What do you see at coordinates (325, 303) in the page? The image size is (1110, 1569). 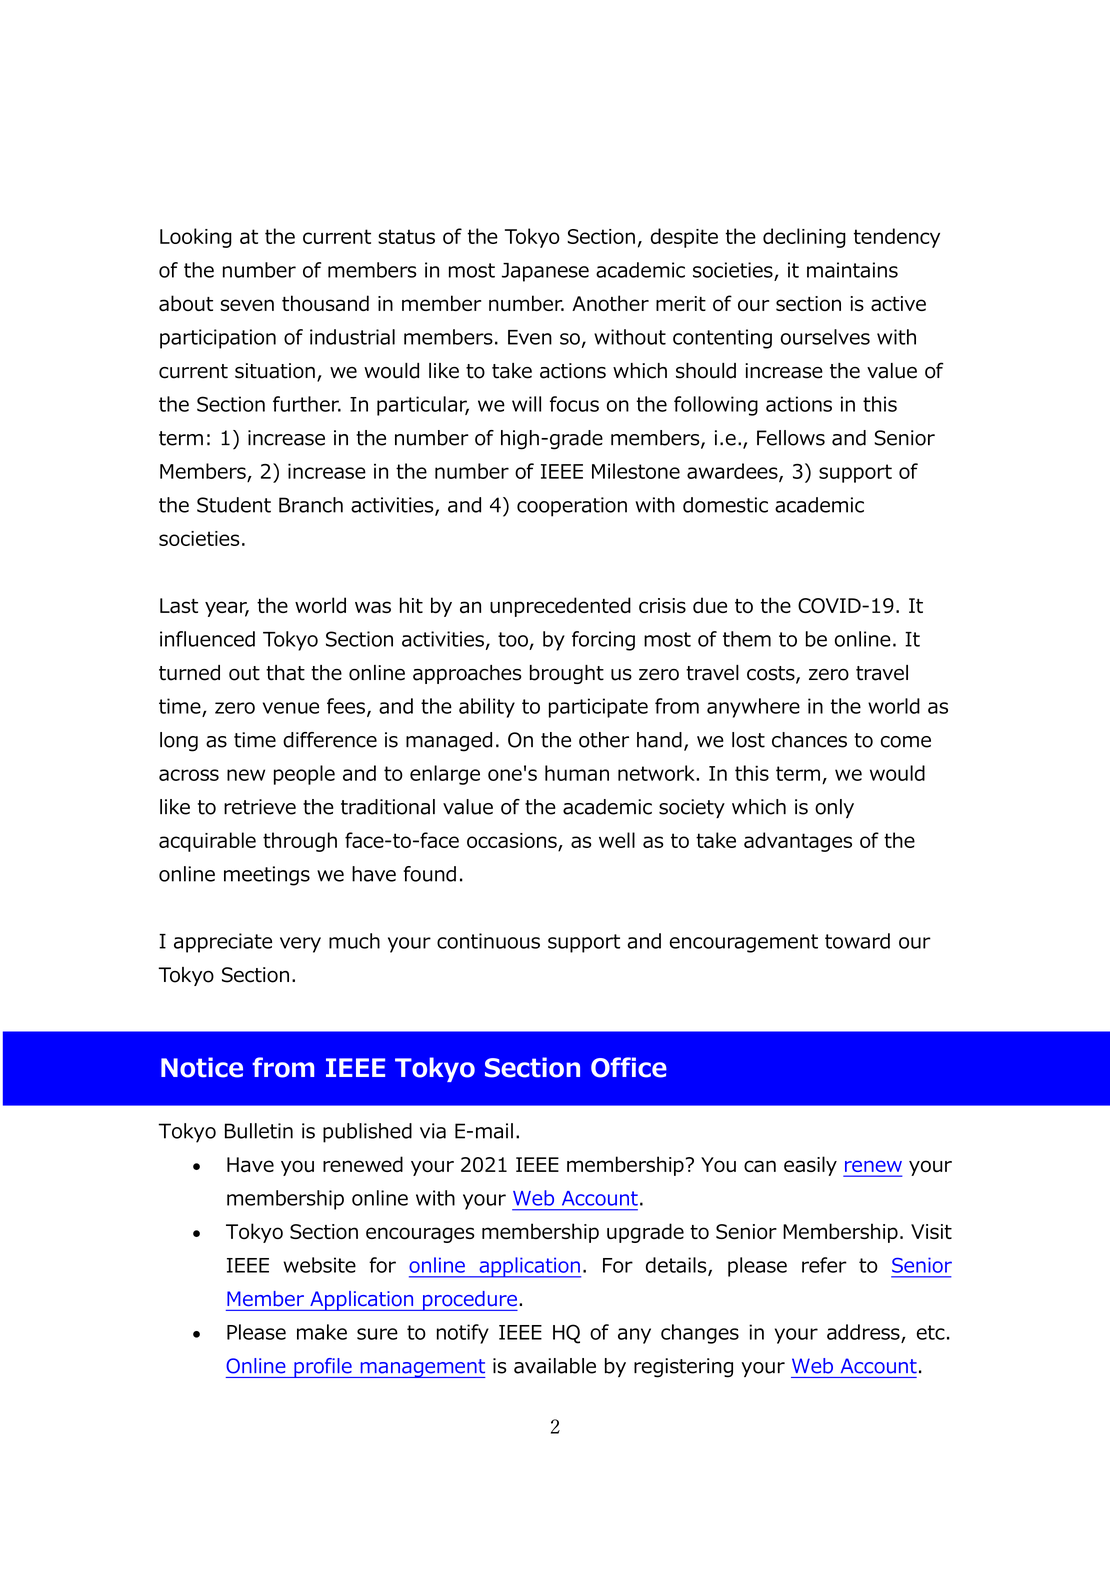 I see `thousand` at bounding box center [325, 303].
